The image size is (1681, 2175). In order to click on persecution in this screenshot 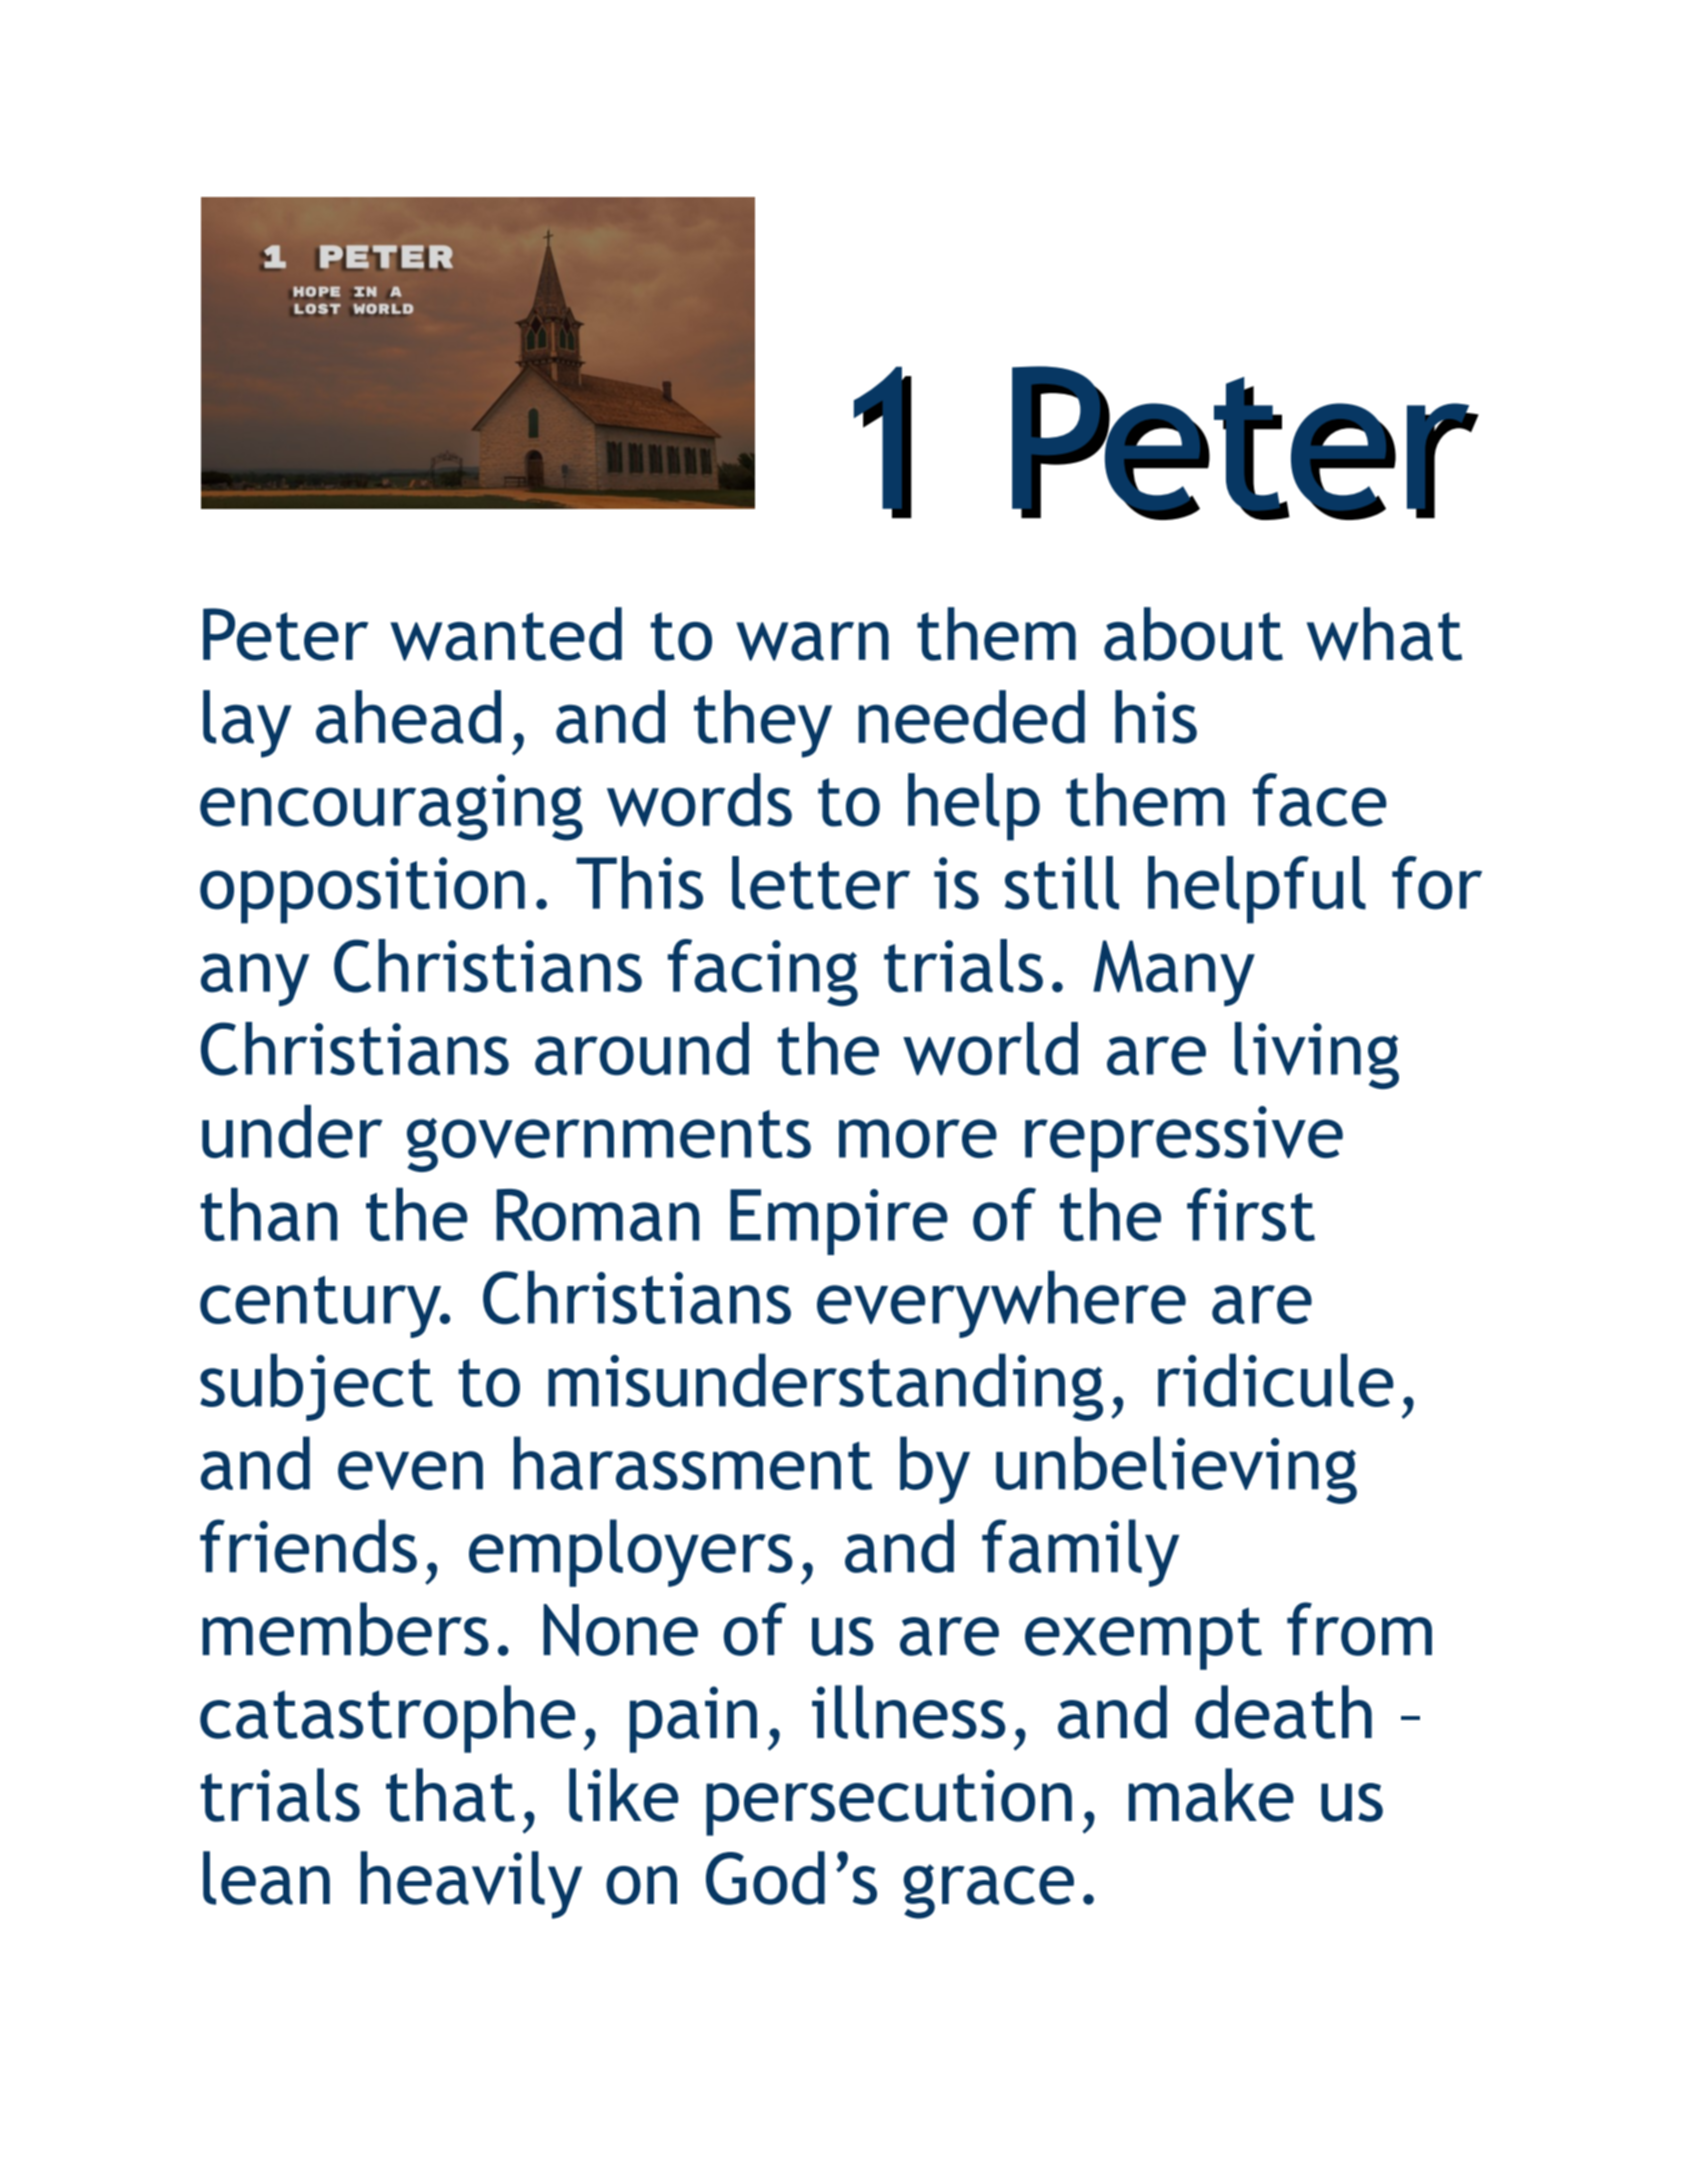, I will do `click(889, 1802)`.
